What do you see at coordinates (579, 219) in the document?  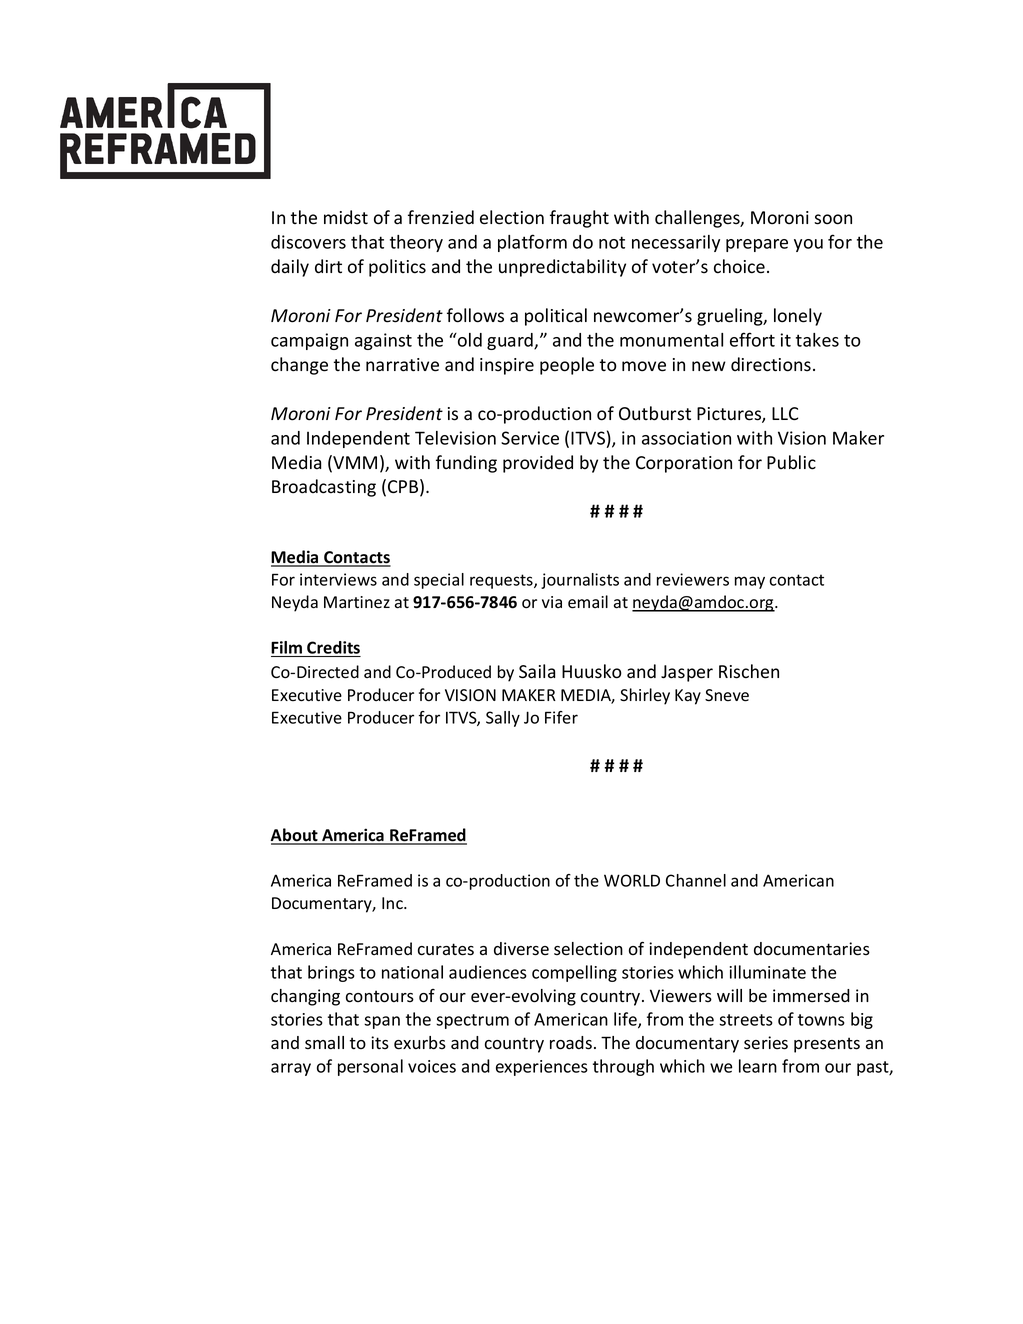 I see `fraught` at bounding box center [579, 219].
